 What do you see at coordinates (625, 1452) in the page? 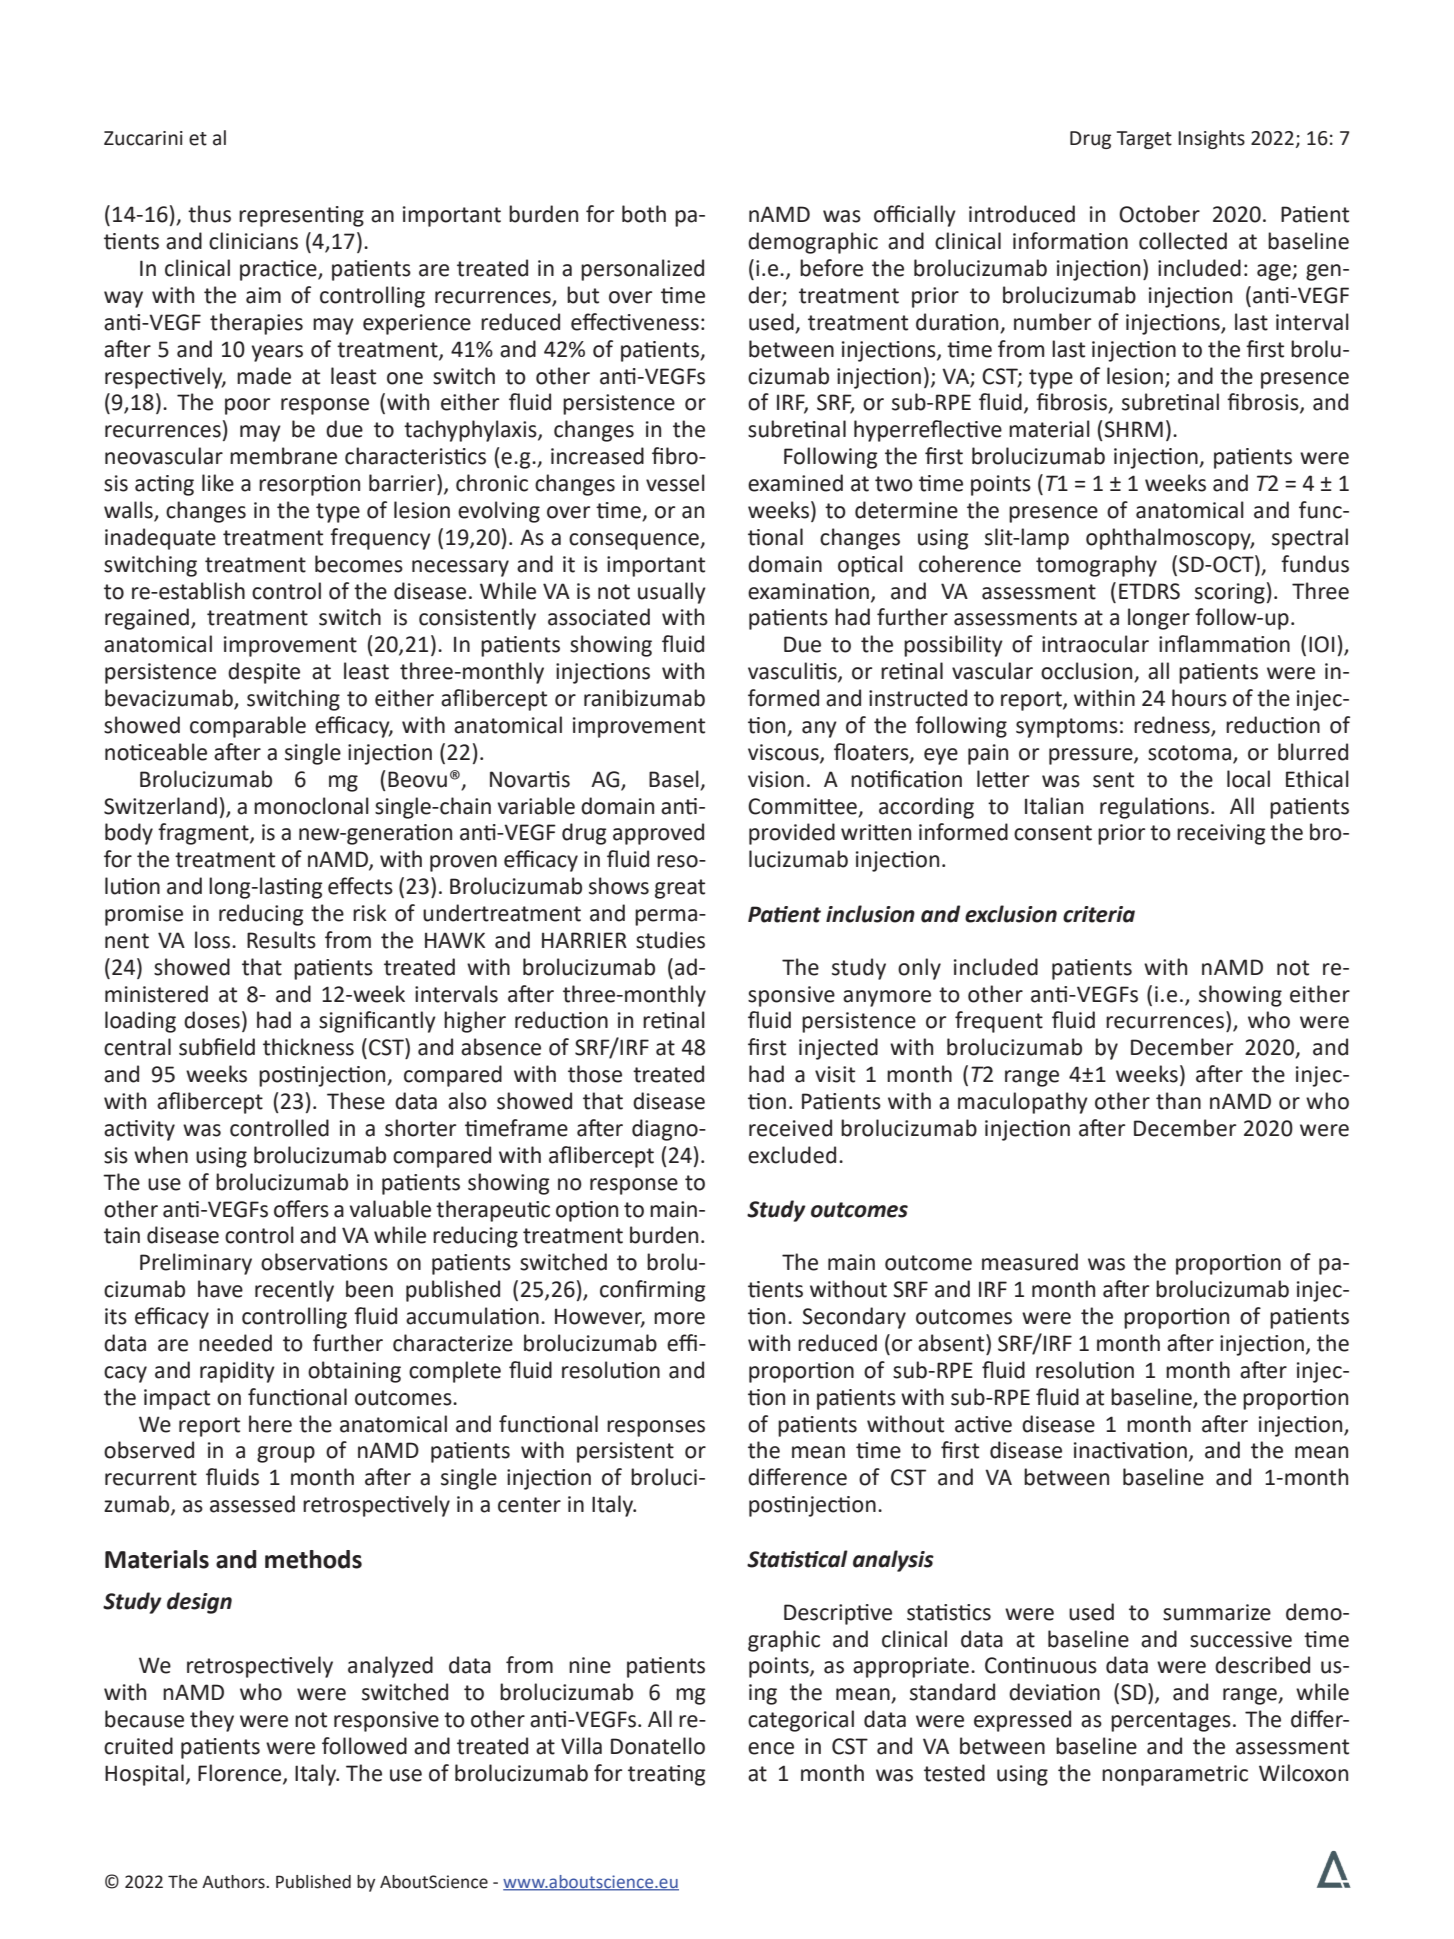
I see `persistent` at bounding box center [625, 1452].
